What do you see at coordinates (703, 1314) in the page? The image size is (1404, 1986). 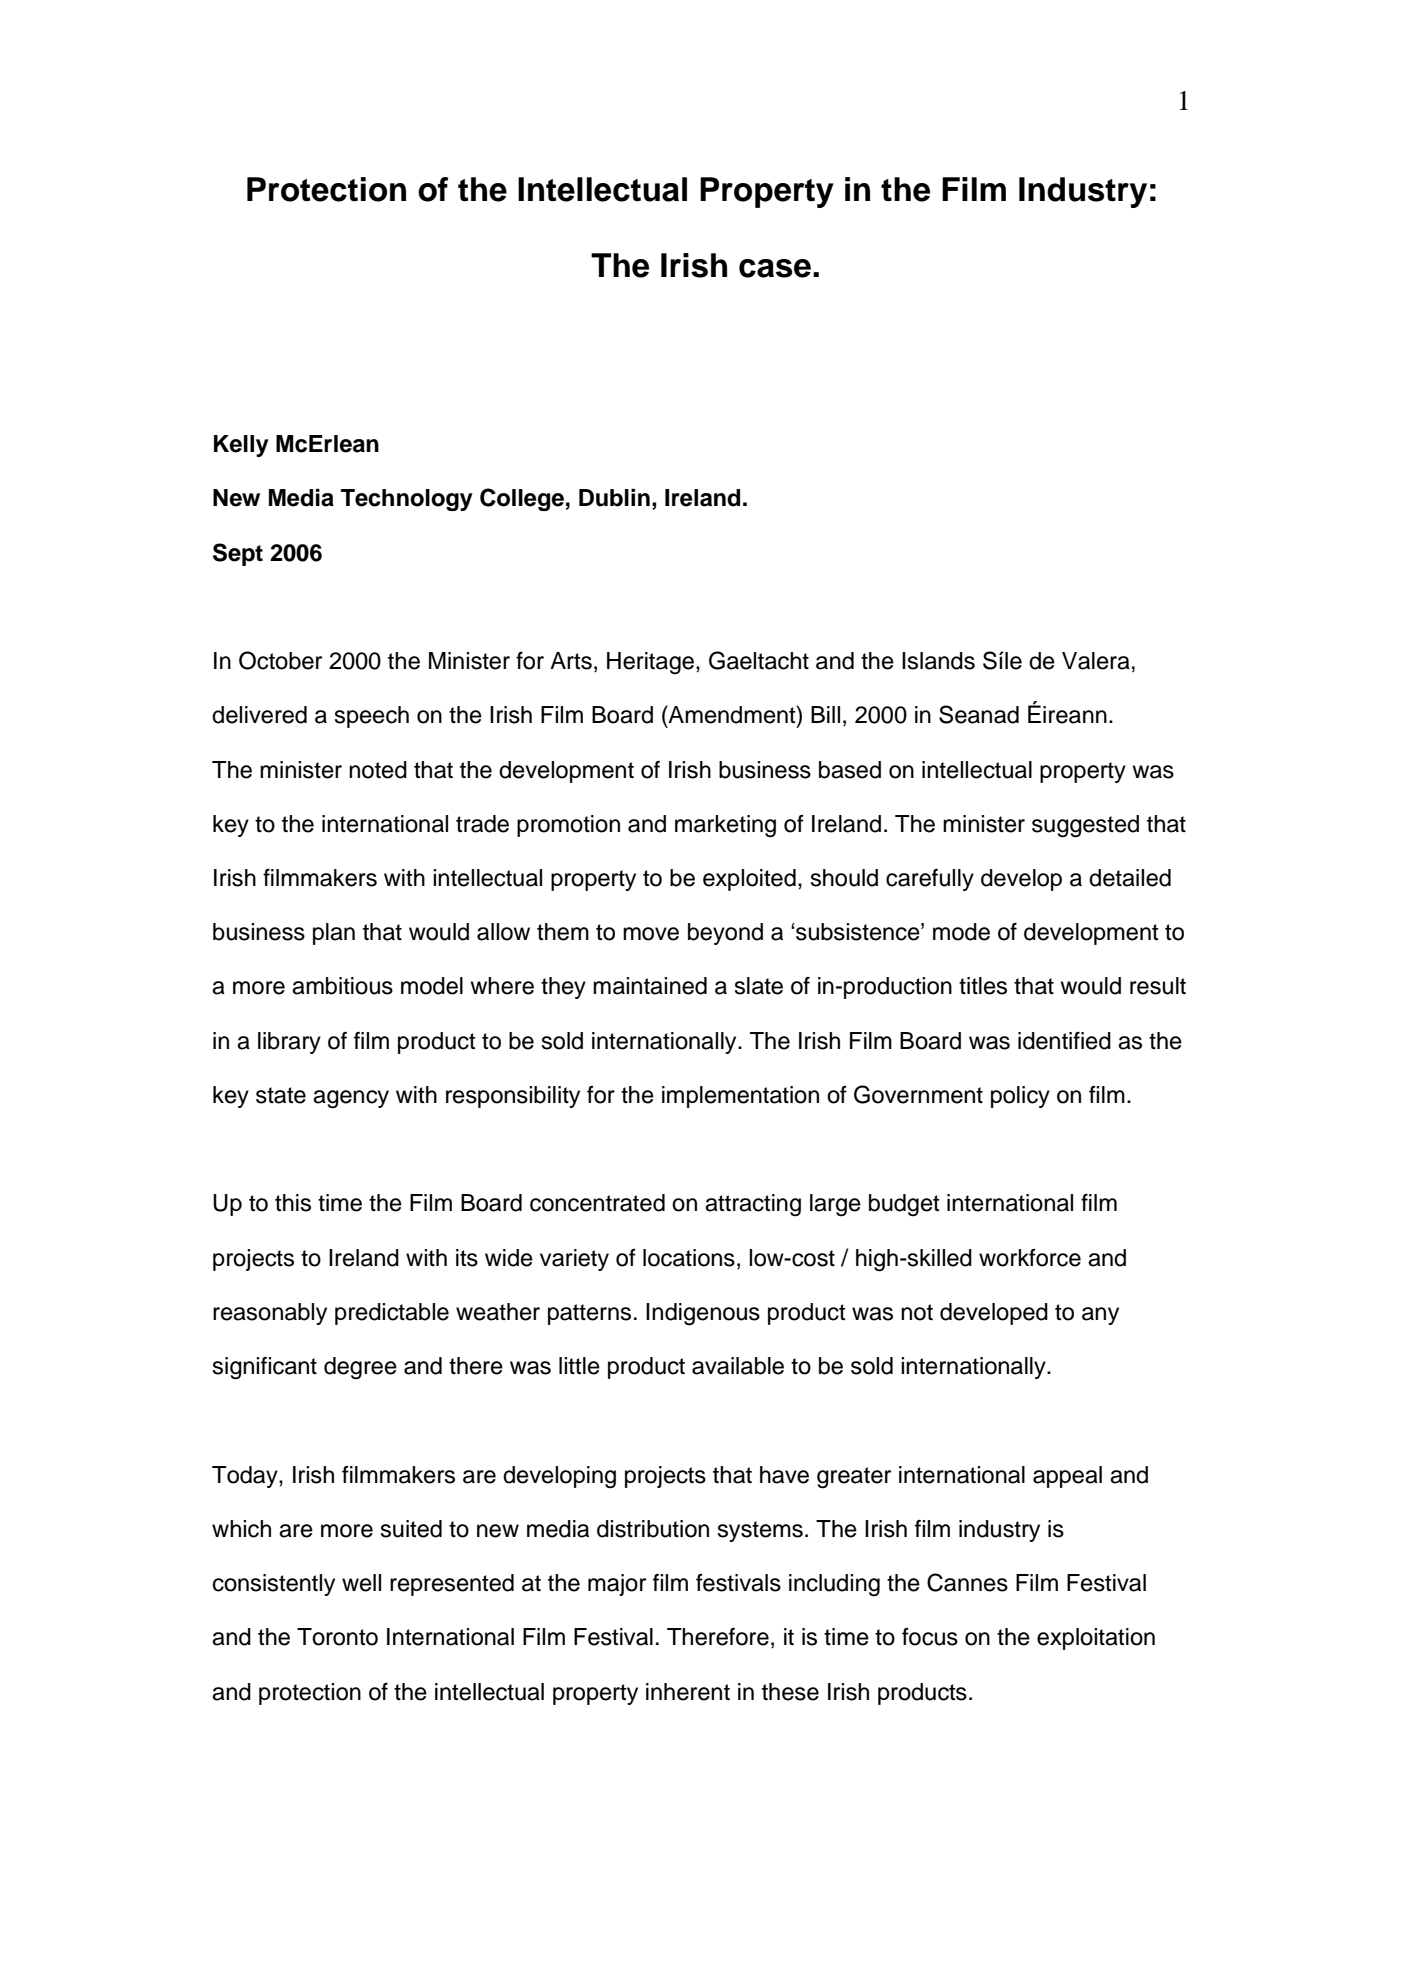 I see `Indigenous` at bounding box center [703, 1314].
